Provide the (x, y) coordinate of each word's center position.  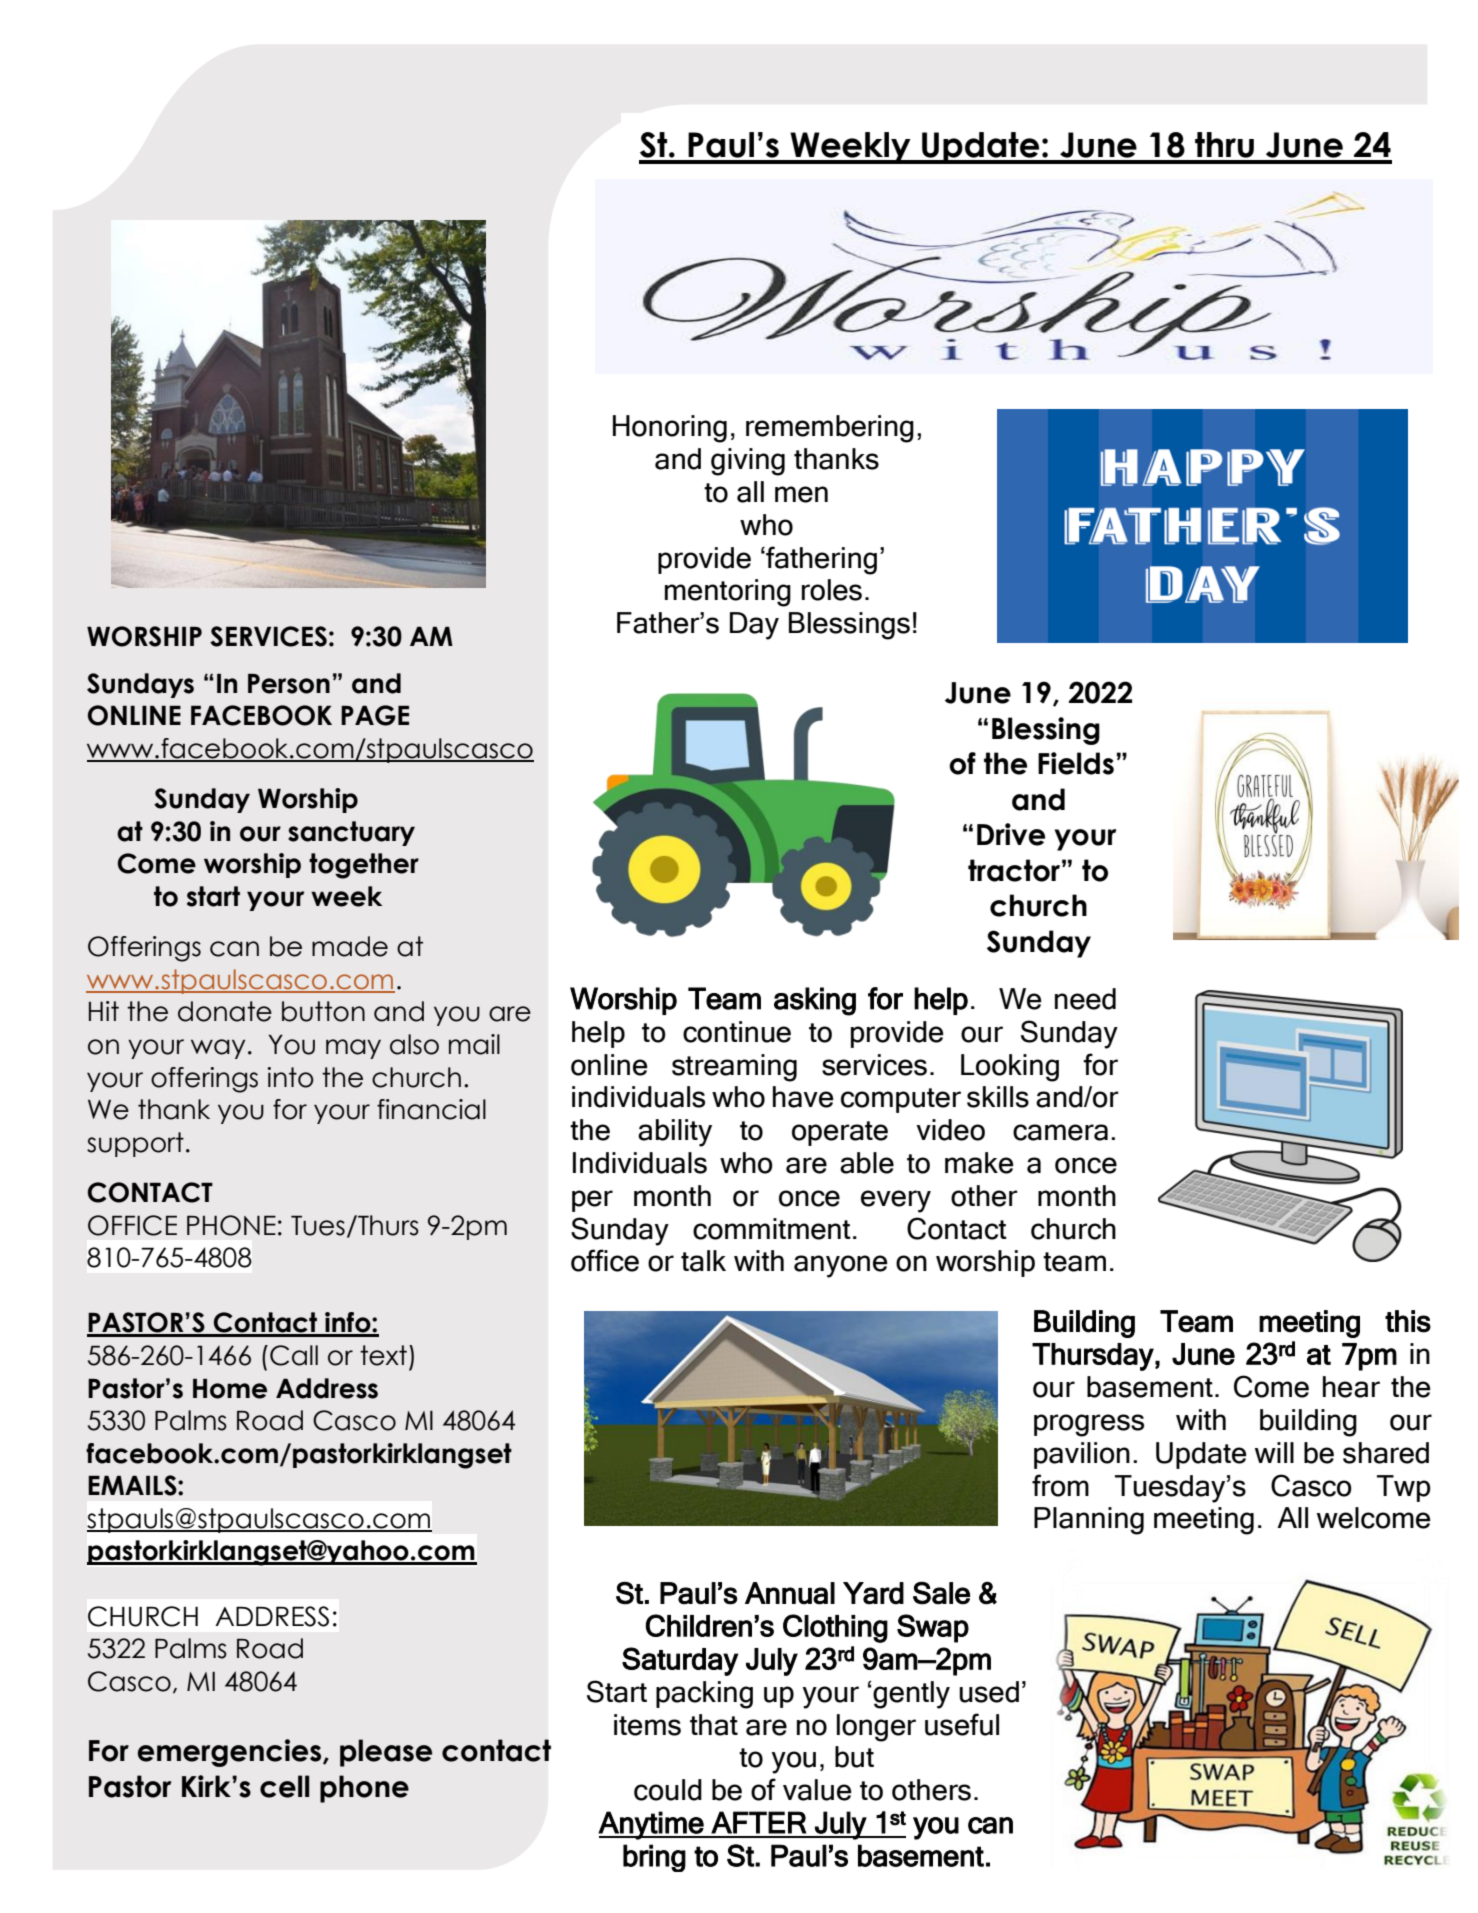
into (290, 1077)
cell (284, 1786)
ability (675, 1133)
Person (289, 684)
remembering (830, 429)
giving (748, 462)
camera (1060, 1132)
